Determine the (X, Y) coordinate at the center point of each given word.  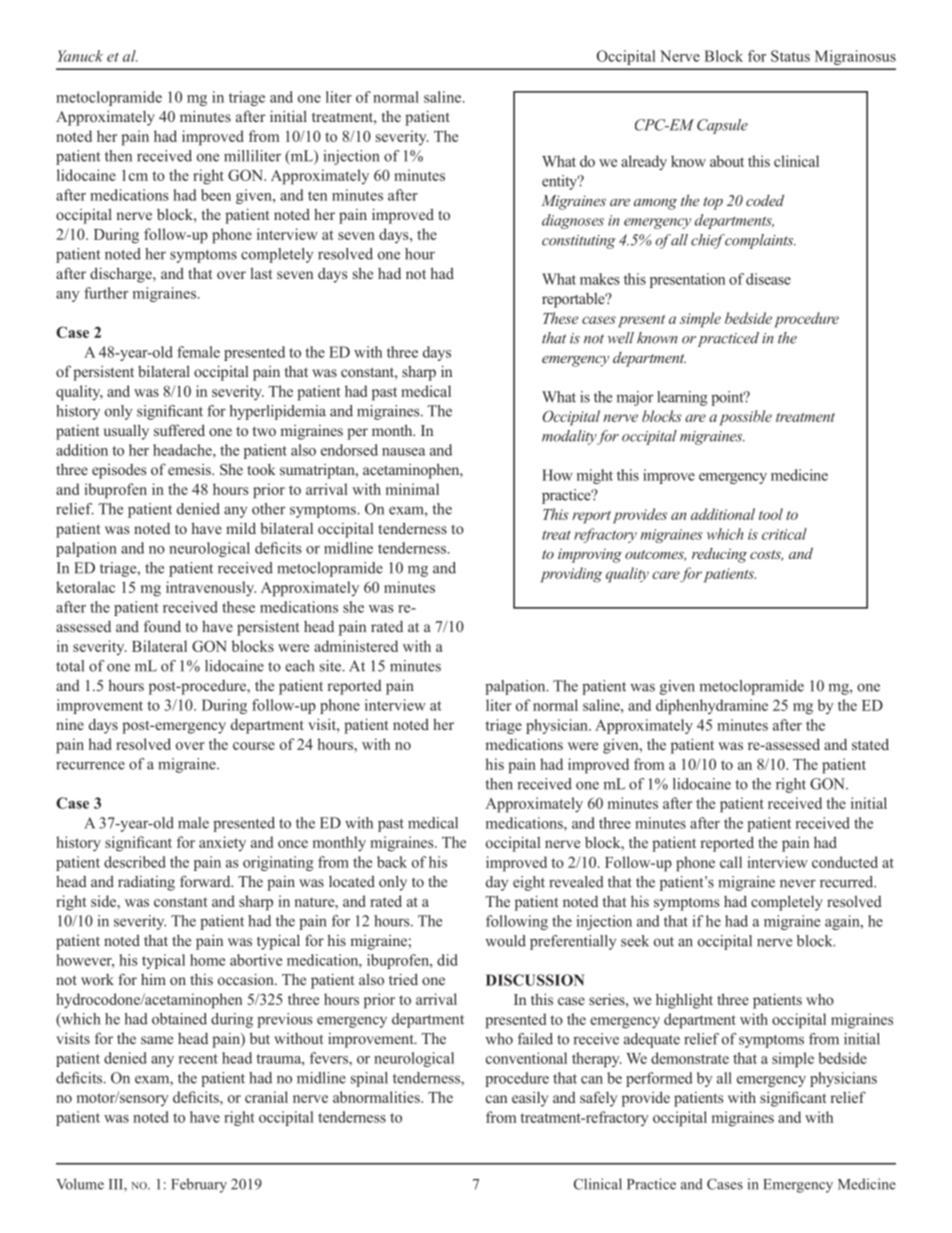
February (199, 1185)
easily (530, 1099)
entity (561, 182)
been (216, 195)
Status (790, 56)
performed (659, 1079)
